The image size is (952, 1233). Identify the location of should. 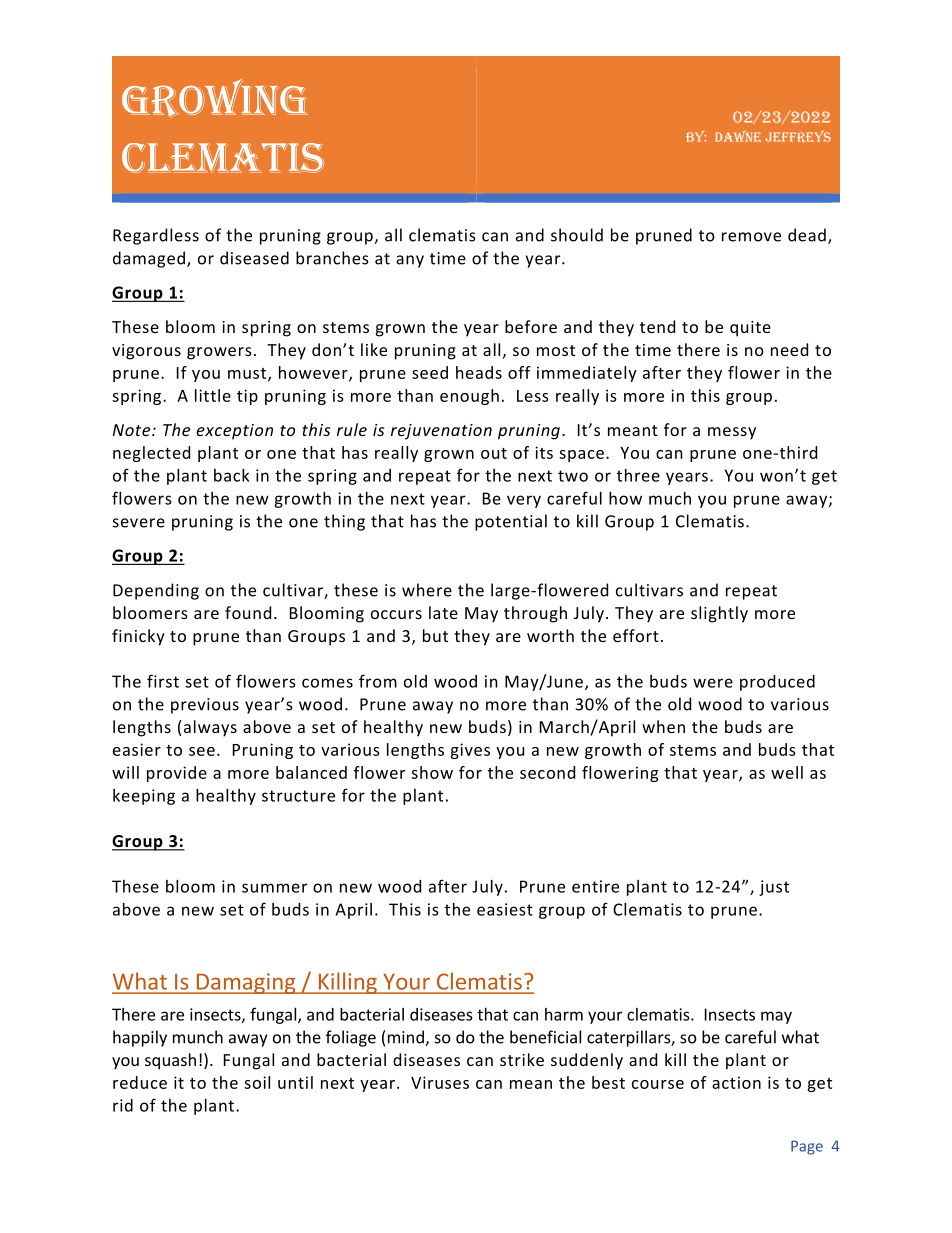
(577, 235).
